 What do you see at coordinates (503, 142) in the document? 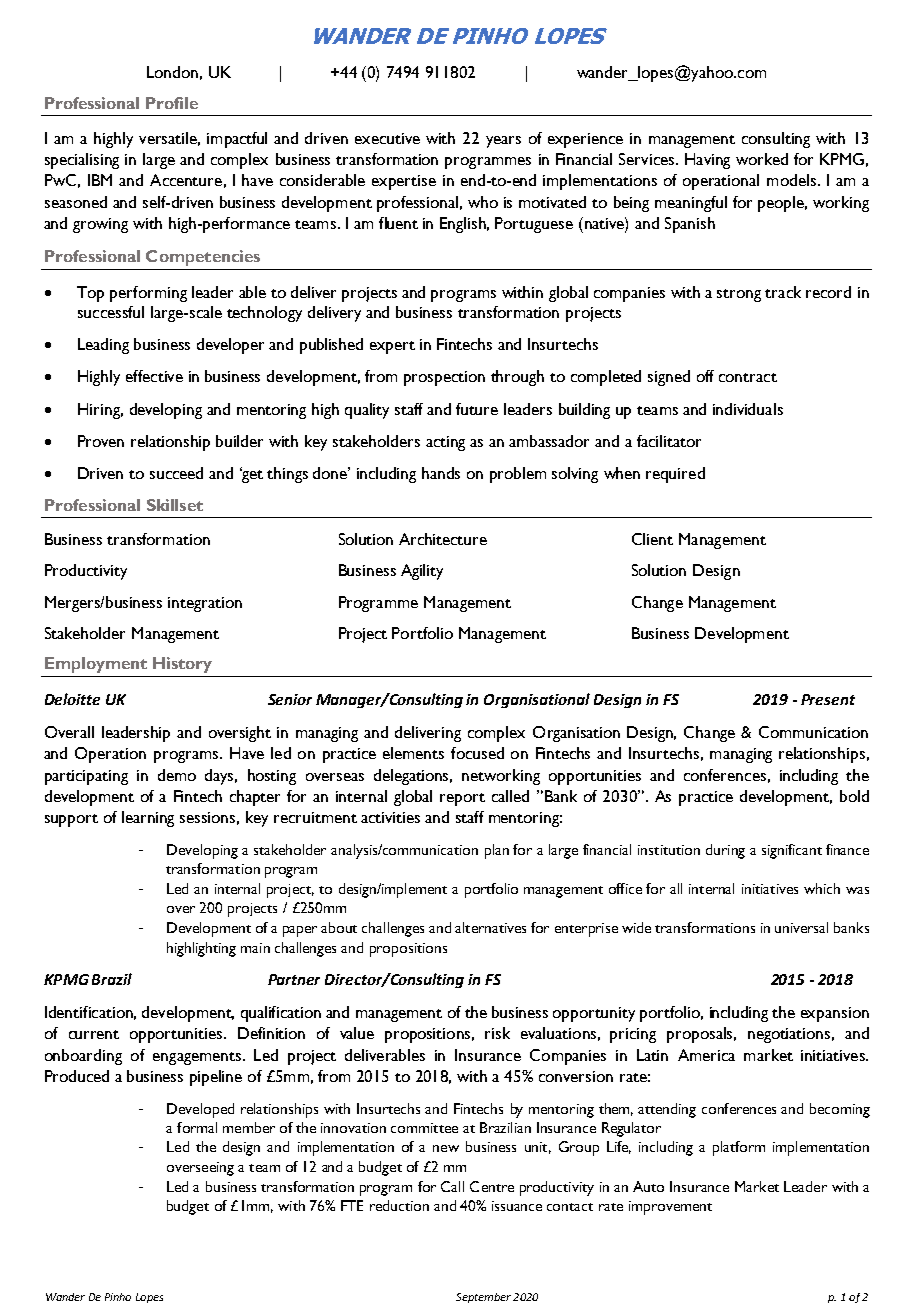
I see `years` at bounding box center [503, 142].
